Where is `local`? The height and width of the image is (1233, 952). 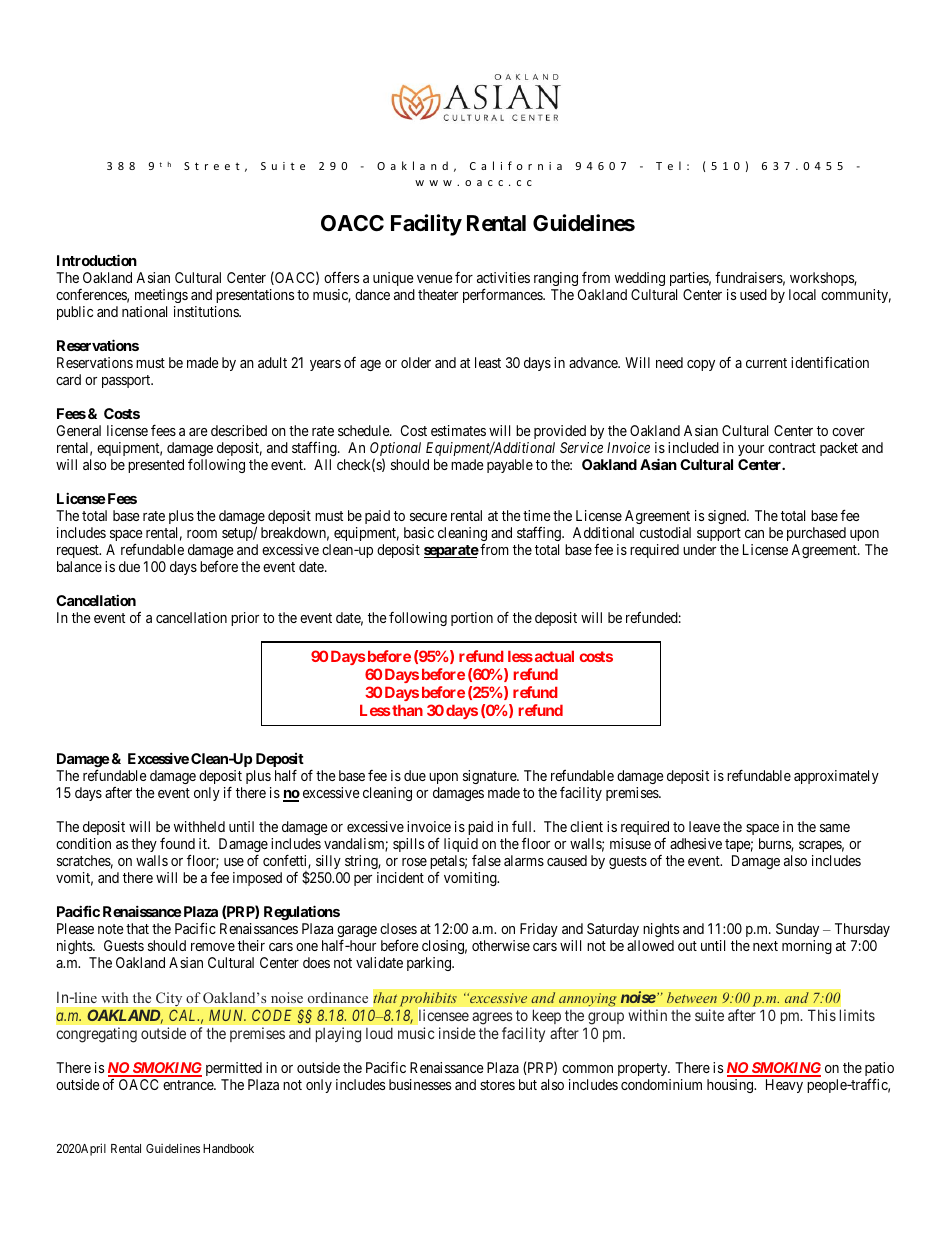 local is located at coordinates (802, 294).
